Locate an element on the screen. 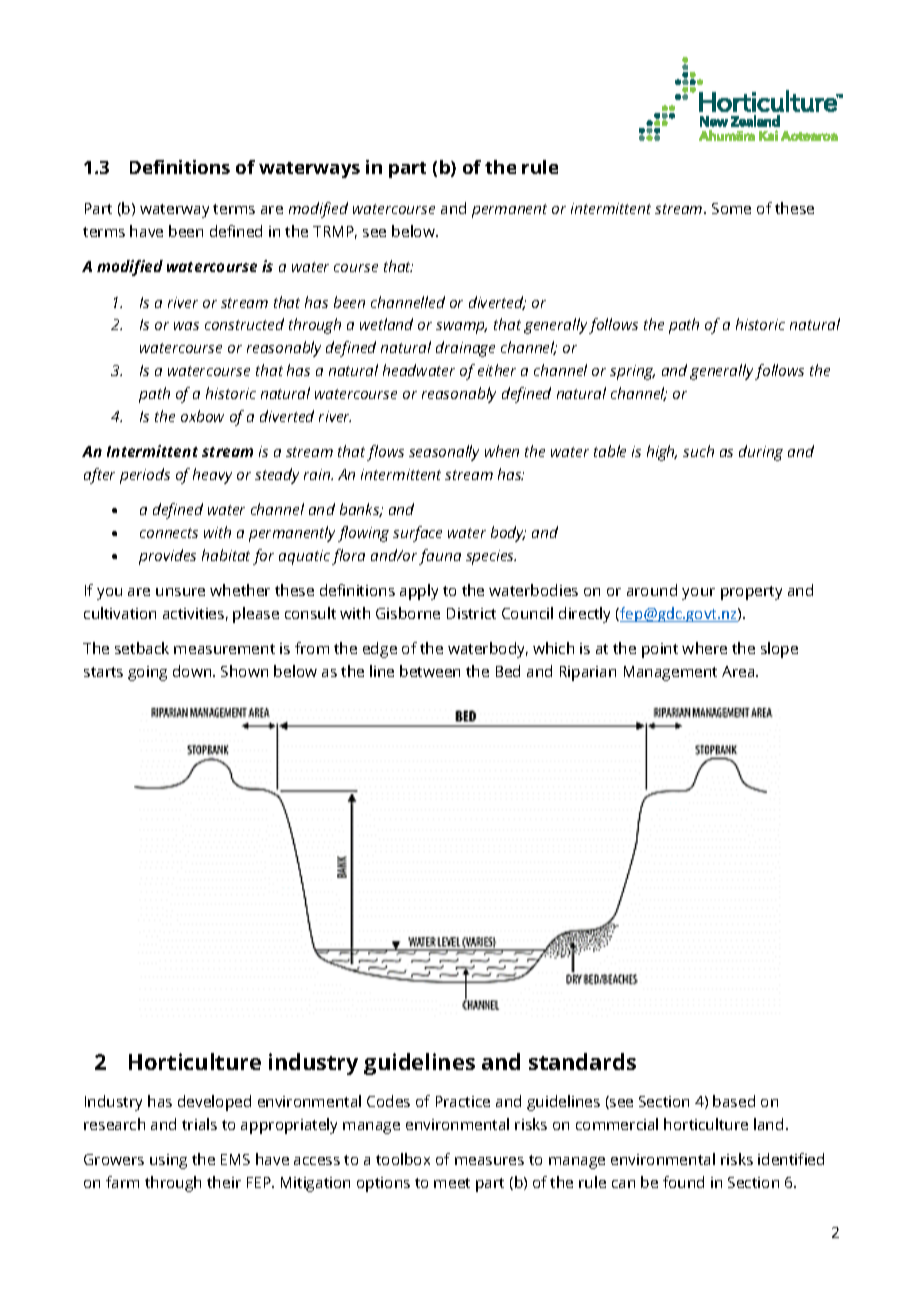 This screenshot has width=924, height=1308. developed is located at coordinates (214, 1103).
